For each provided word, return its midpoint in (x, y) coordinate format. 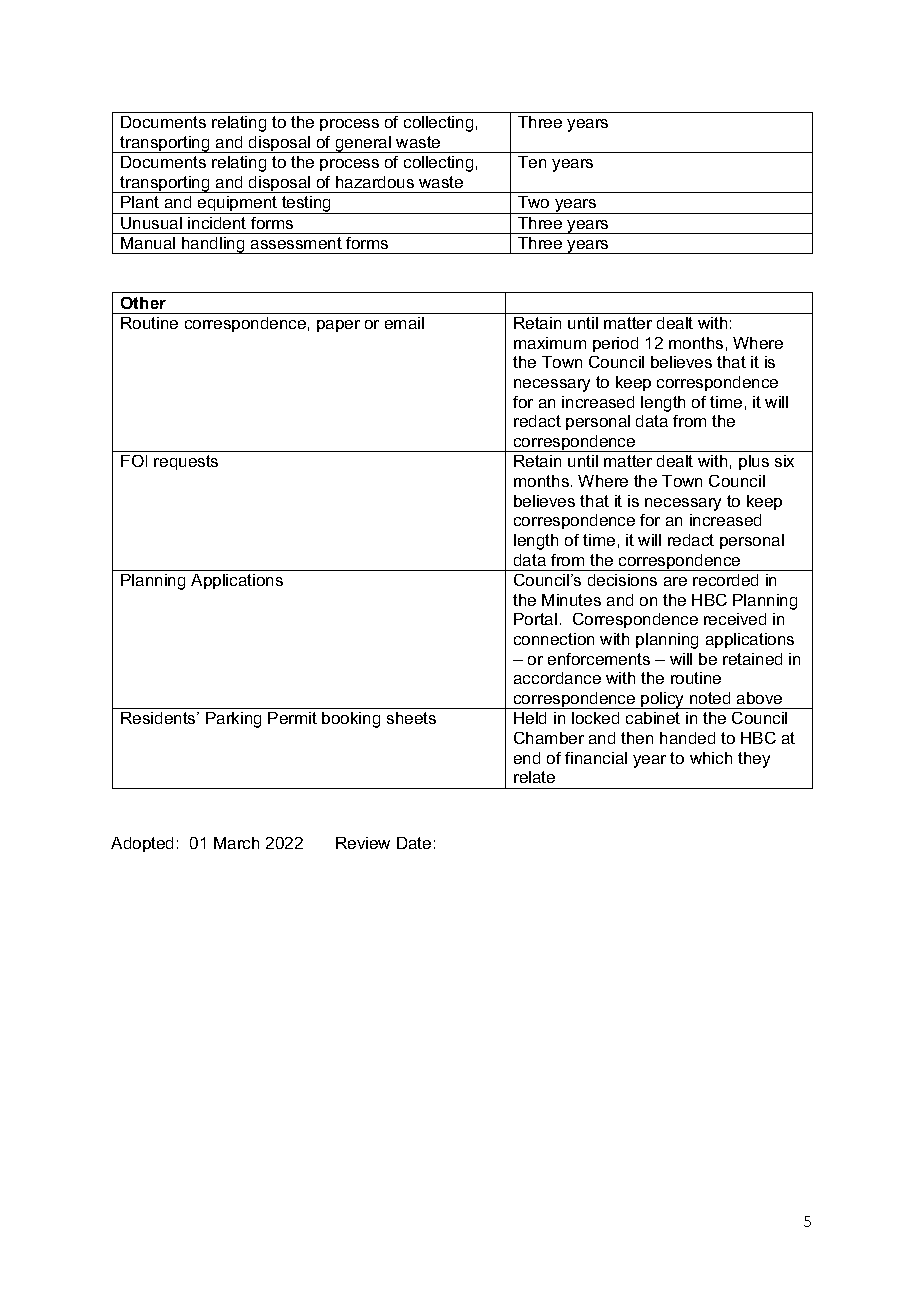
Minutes (571, 600)
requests (186, 462)
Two (533, 202)
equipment (238, 205)
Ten (532, 162)
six (784, 461)
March (236, 843)
